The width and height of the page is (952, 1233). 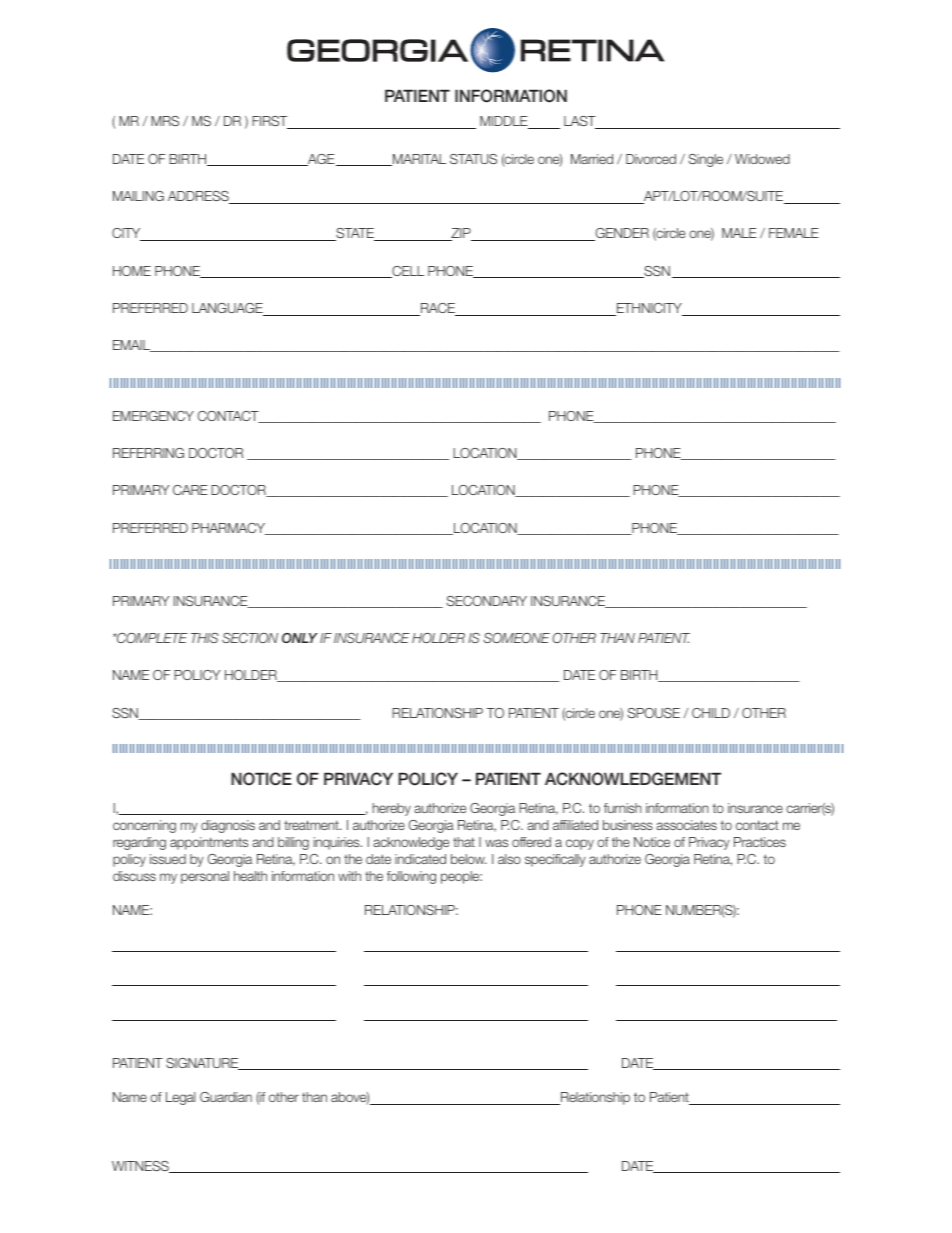 I want to click on Single, so click(x=706, y=160).
